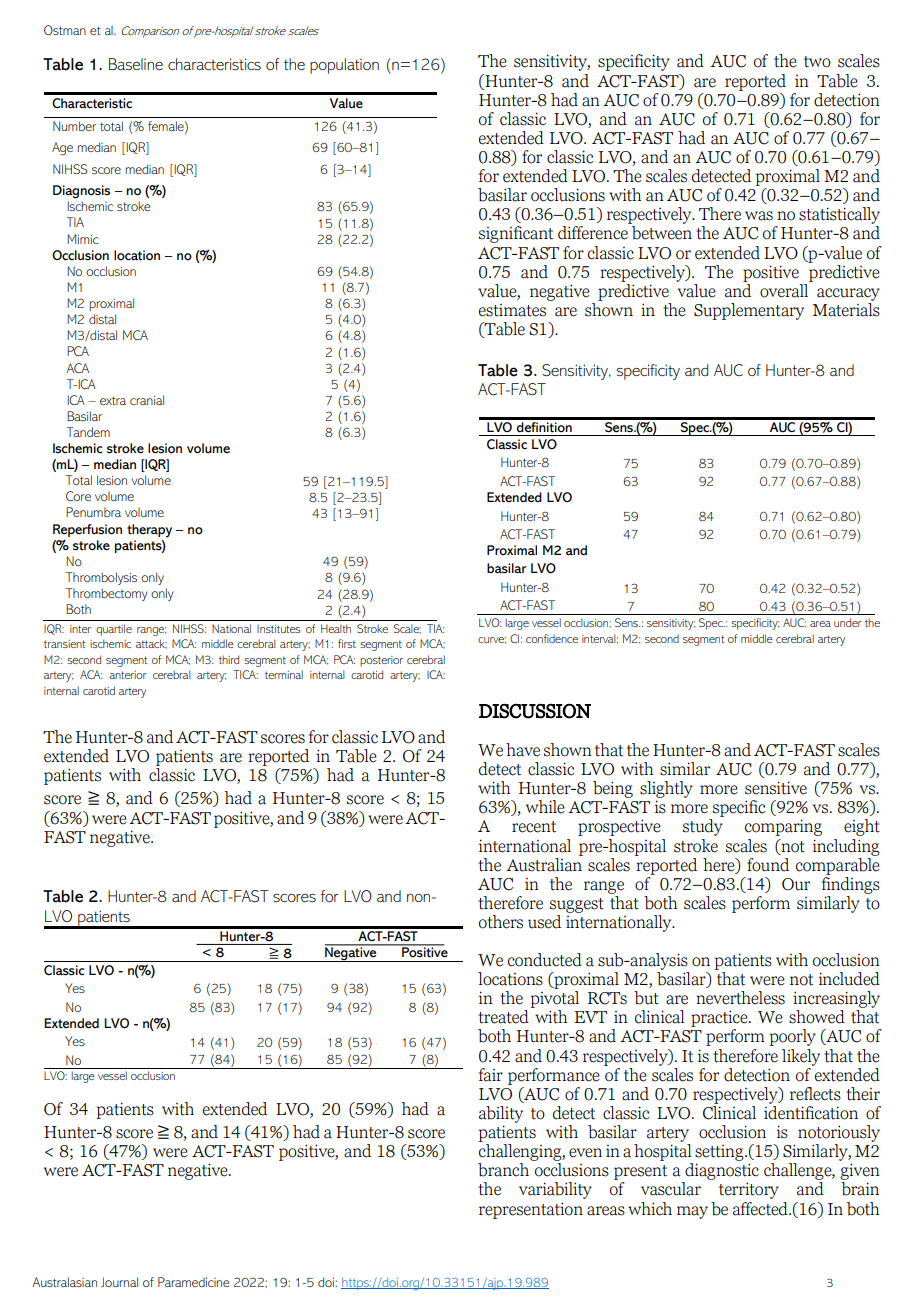 This document has height=1308, width=924. What do you see at coordinates (344, 66) in the document?
I see `population` at bounding box center [344, 66].
